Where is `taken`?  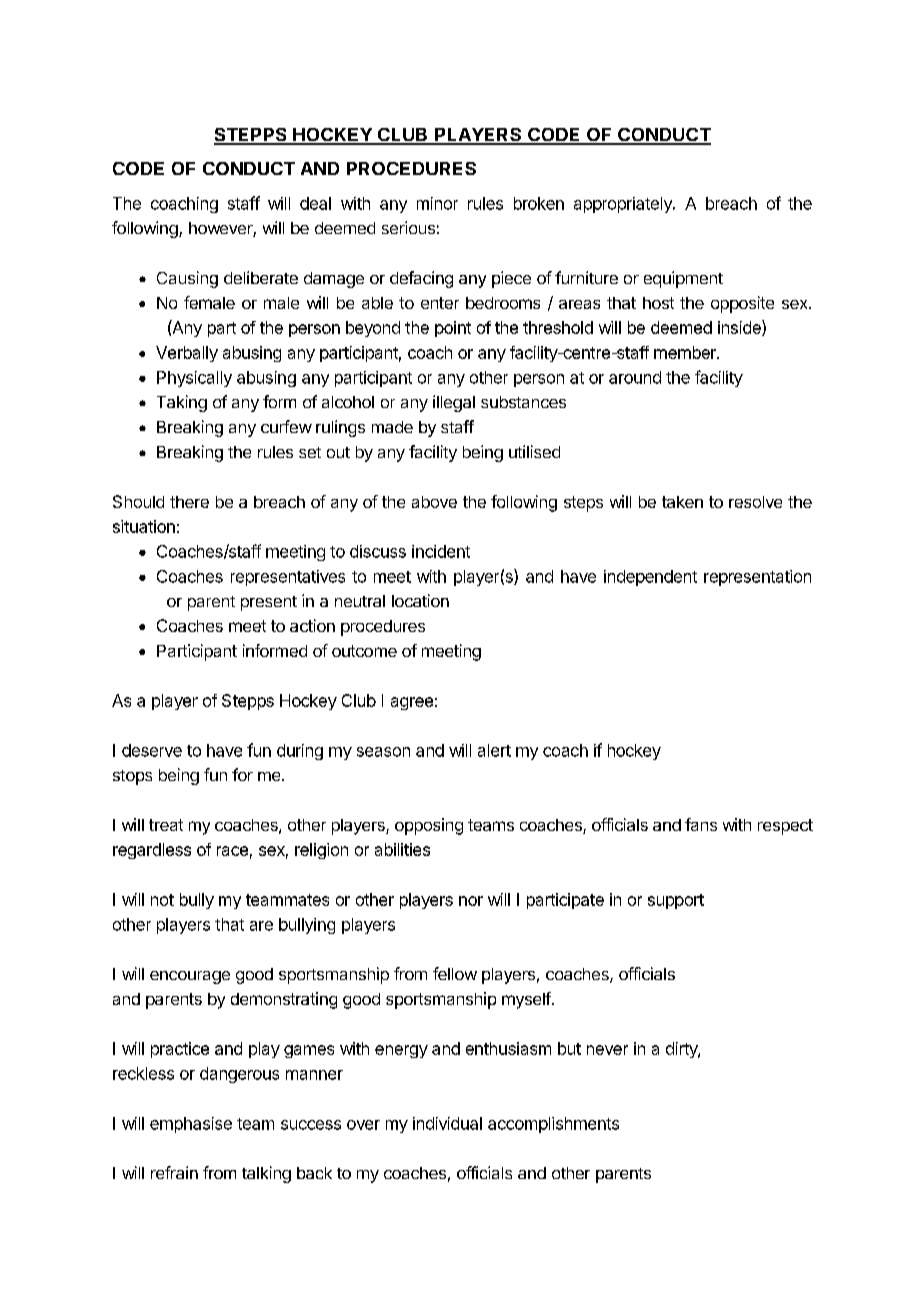 taken is located at coordinates (682, 502).
